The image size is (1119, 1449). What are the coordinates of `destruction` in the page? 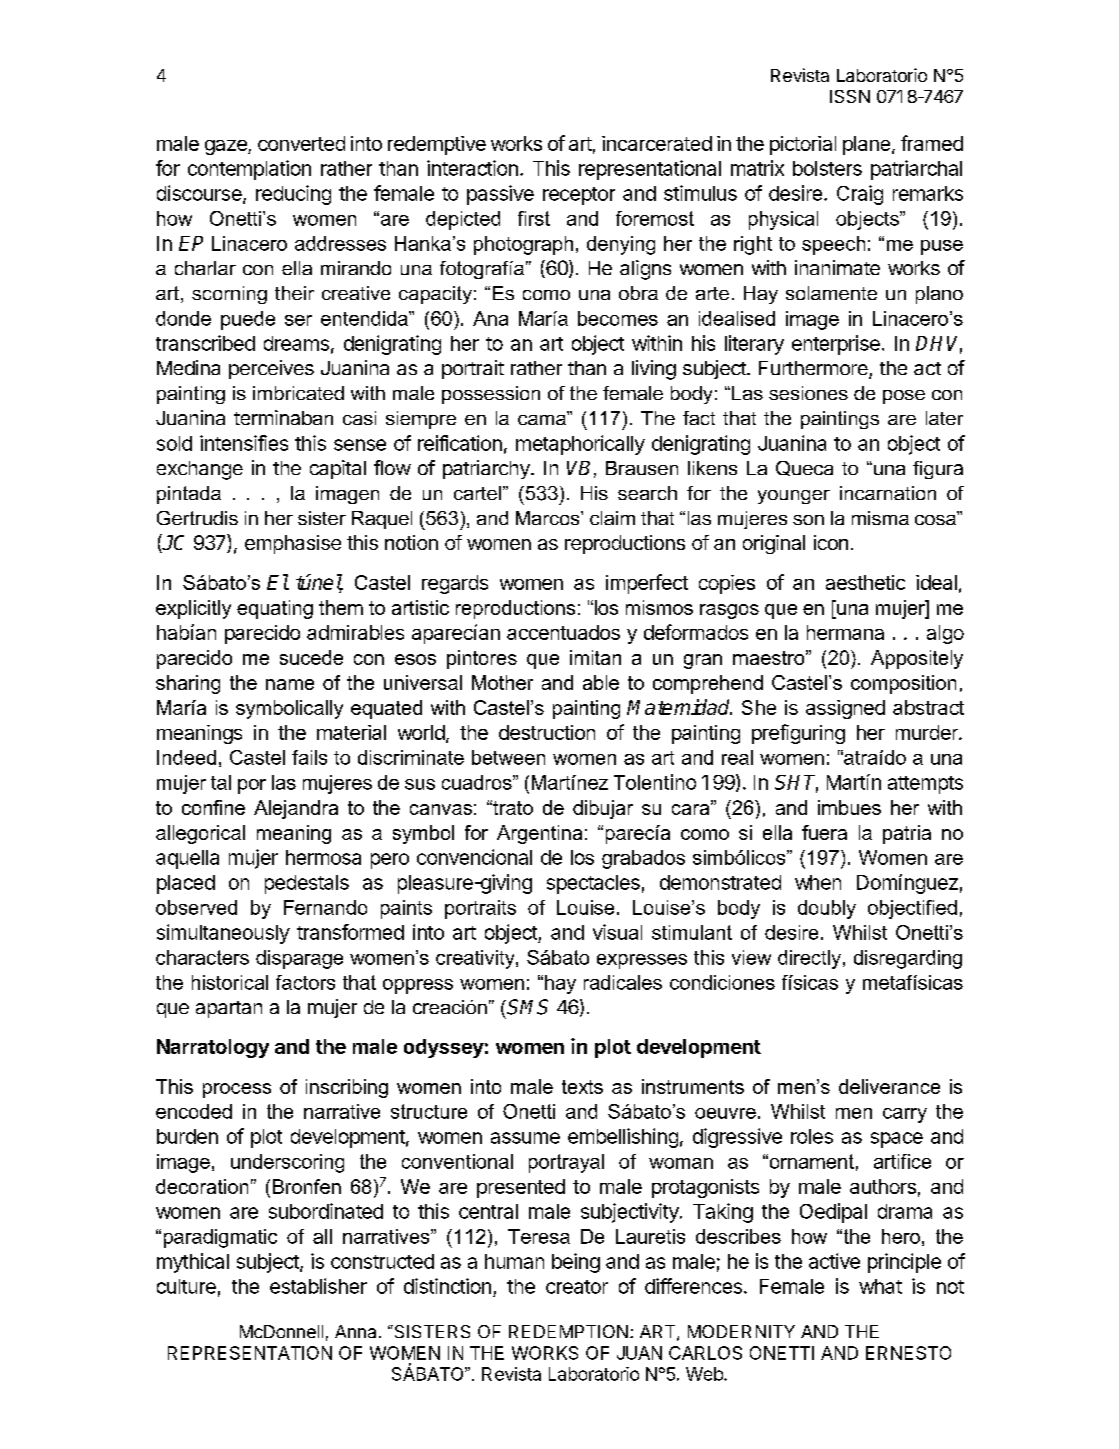 It's located at (547, 732).
